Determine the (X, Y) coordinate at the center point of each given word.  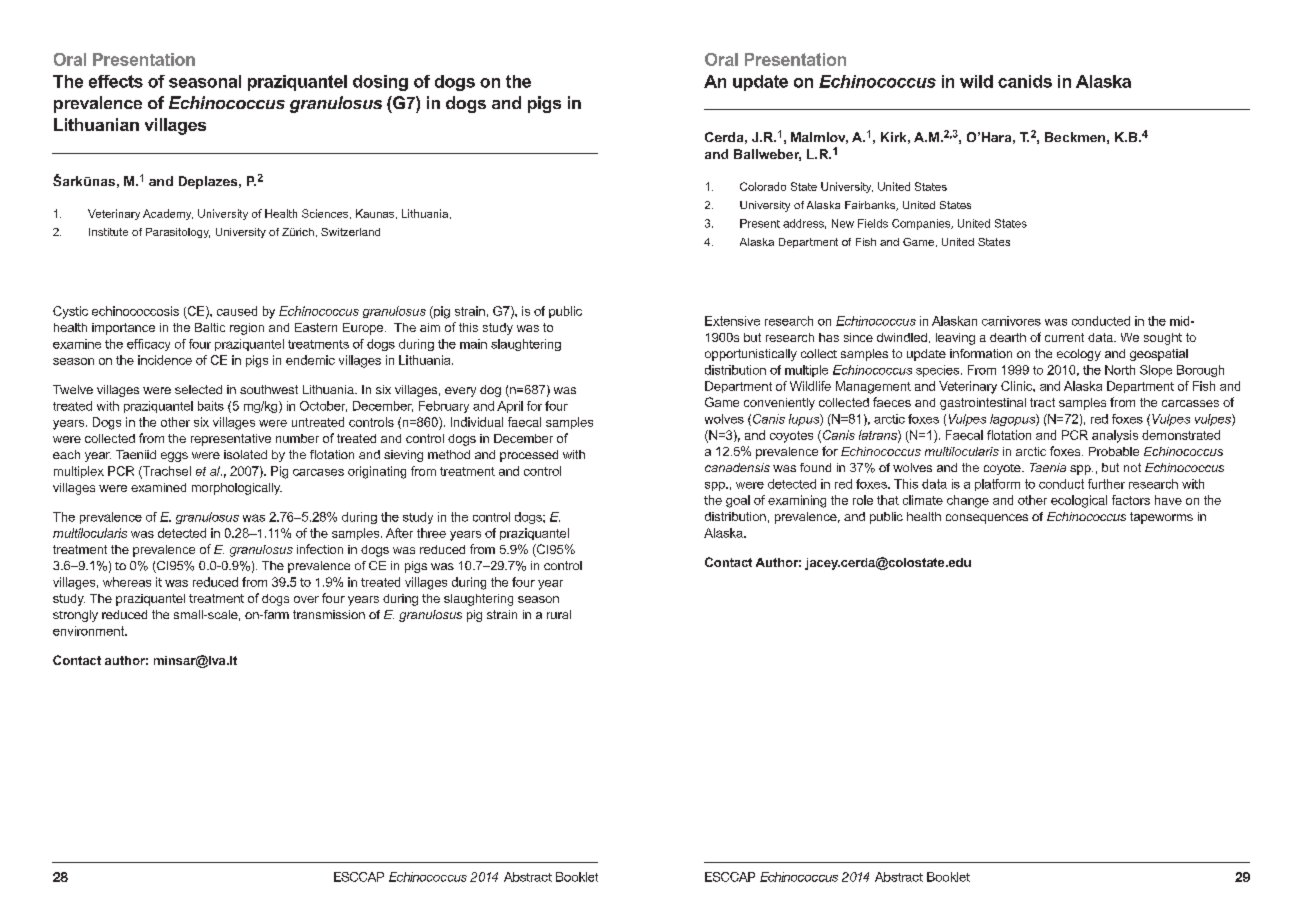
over (306, 599)
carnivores (1011, 321)
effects (116, 81)
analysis (1115, 436)
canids (1025, 81)
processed (529, 456)
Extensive (732, 321)
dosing (380, 83)
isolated (245, 454)
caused (237, 311)
